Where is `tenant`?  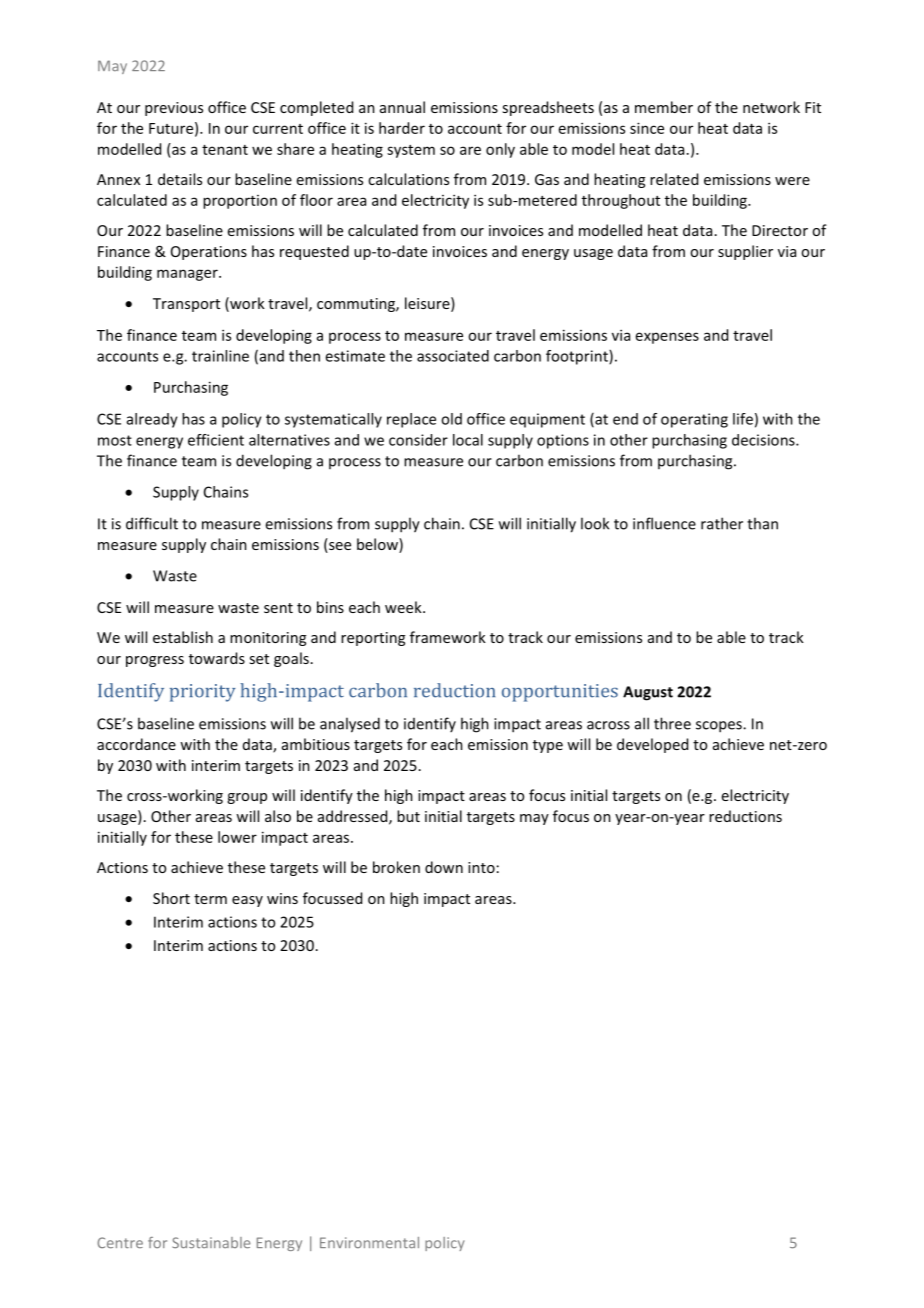
tenant is located at coordinates (225, 150).
